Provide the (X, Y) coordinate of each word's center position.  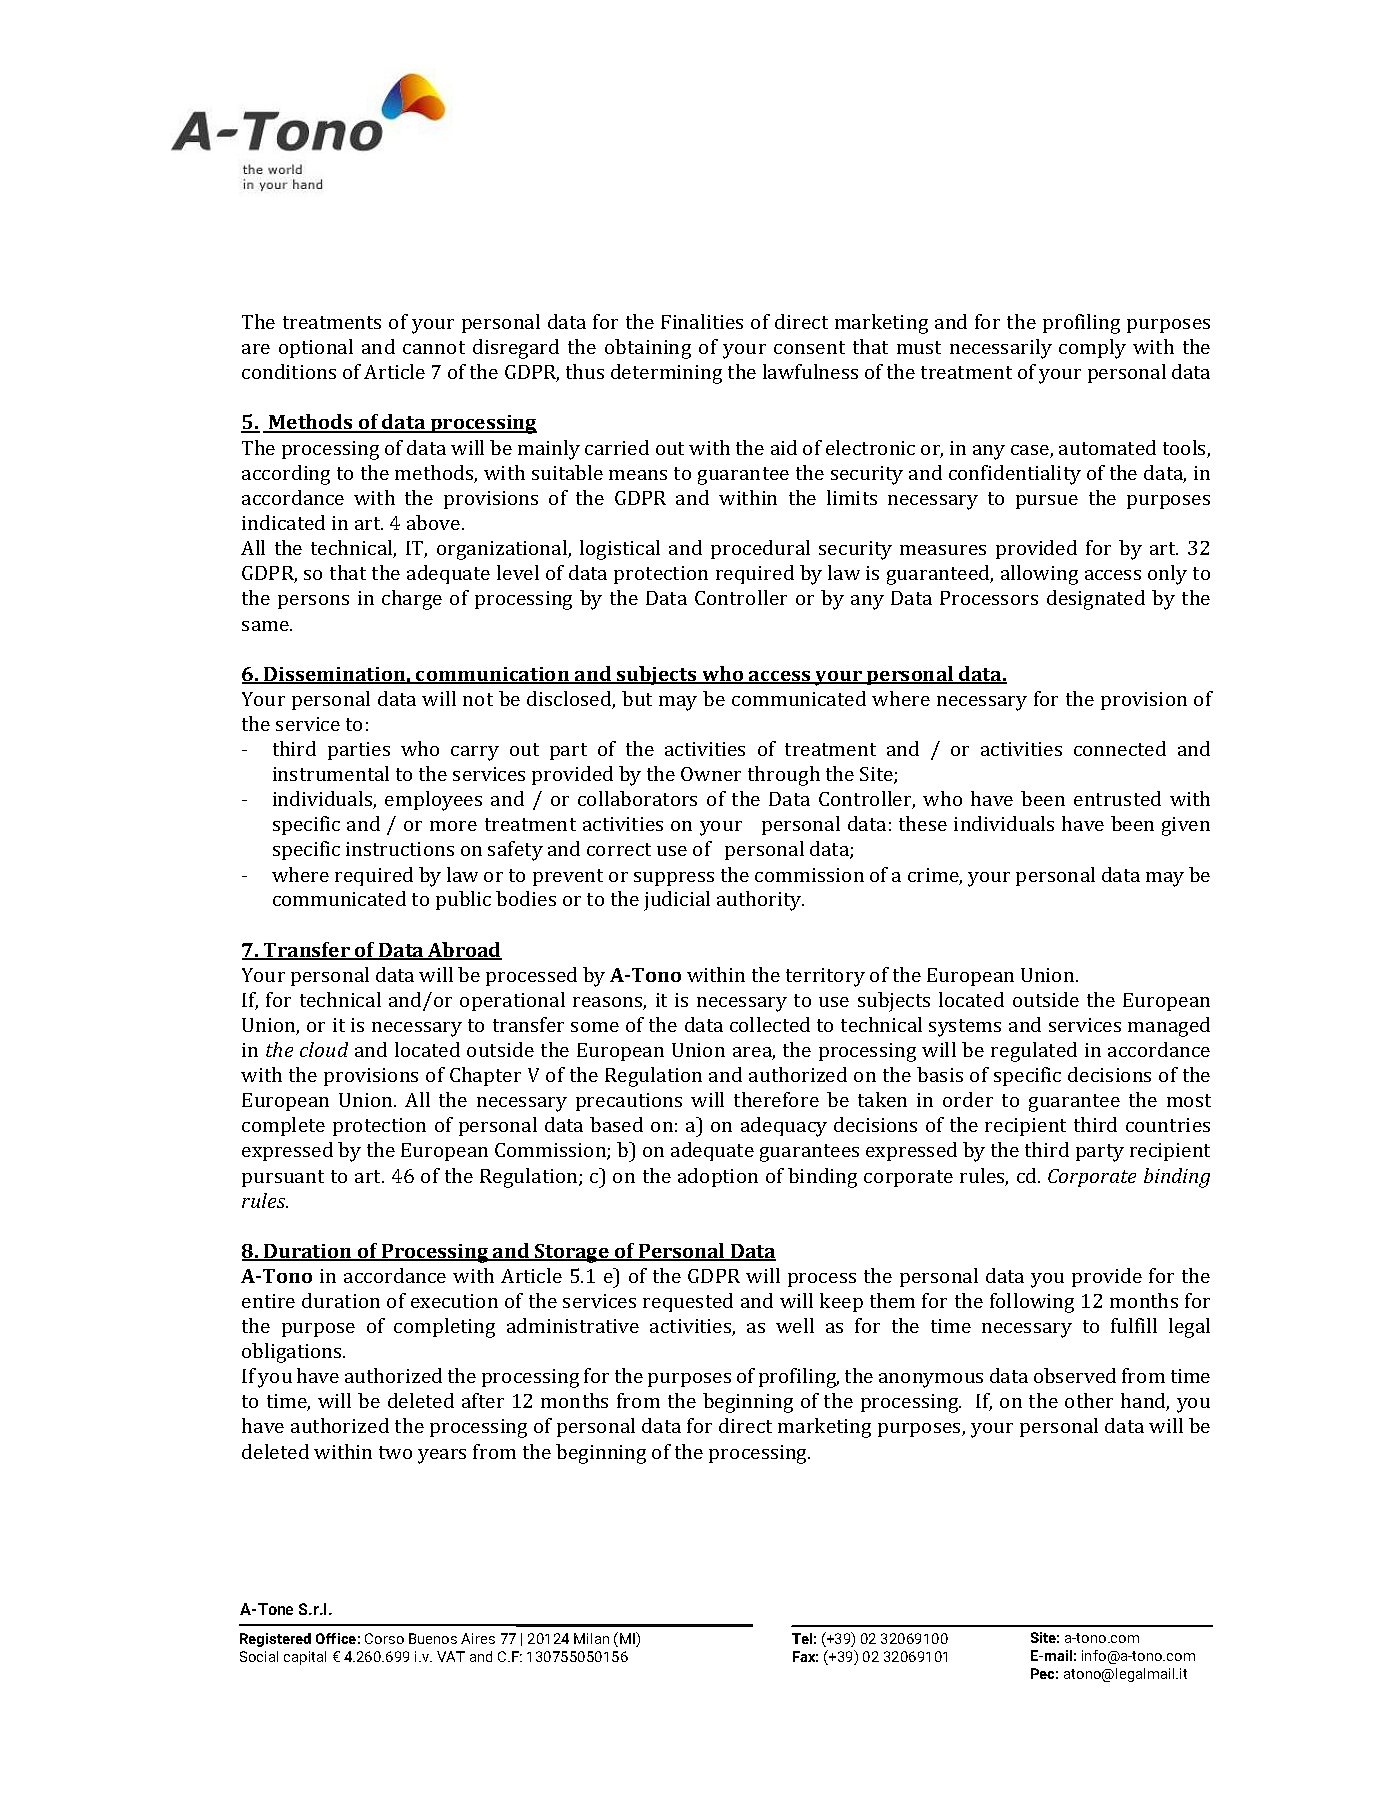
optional (316, 348)
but (637, 698)
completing (444, 1328)
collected (770, 1024)
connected (1120, 748)
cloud (324, 1049)
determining (666, 374)
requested (688, 1302)
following (1032, 1303)
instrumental (331, 773)
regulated (1034, 1052)
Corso (384, 1638)
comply (1092, 349)
